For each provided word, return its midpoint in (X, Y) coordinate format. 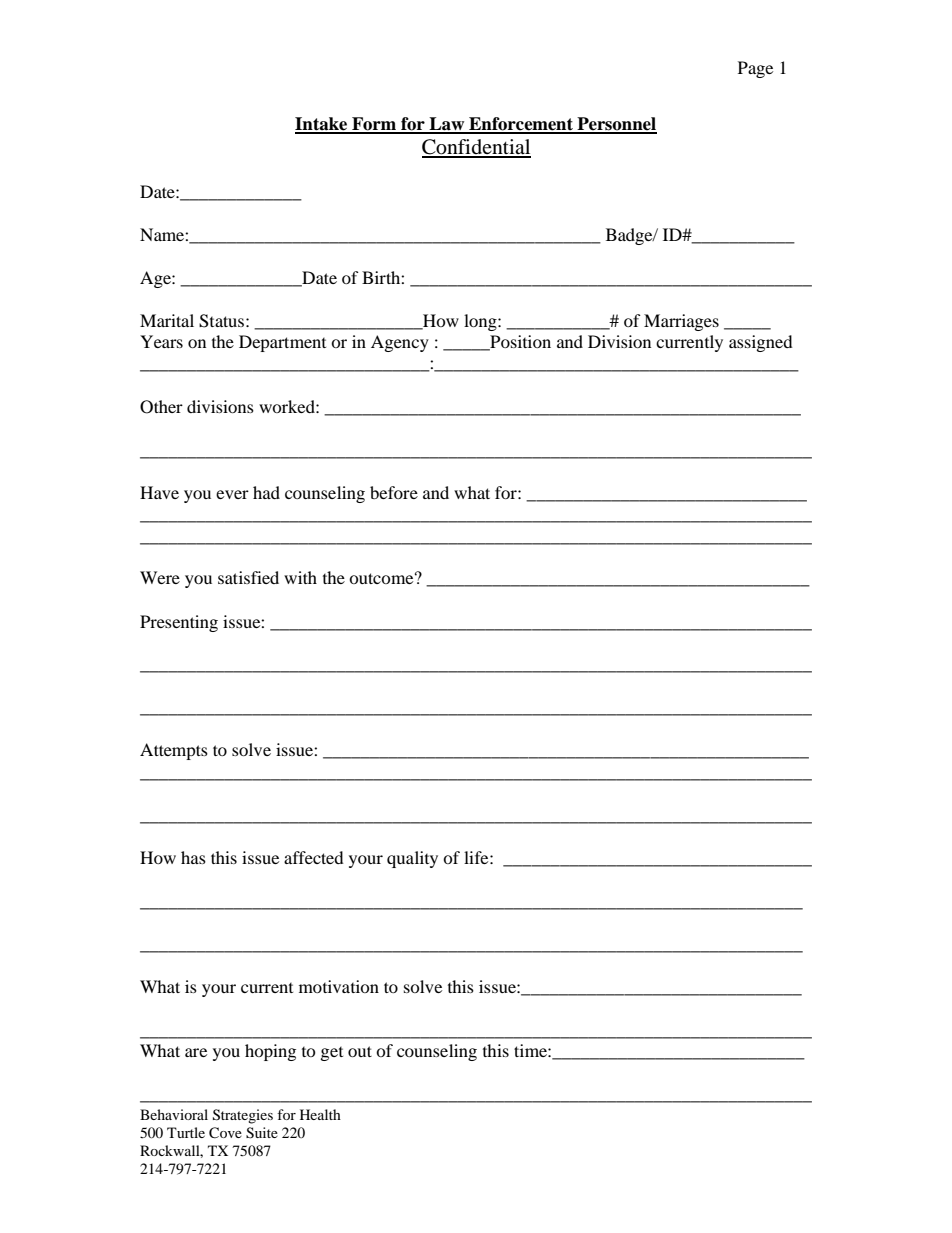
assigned (761, 343)
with (300, 577)
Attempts (174, 751)
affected (314, 857)
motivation (339, 986)
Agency (400, 343)
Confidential (476, 148)
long (481, 322)
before (394, 492)
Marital (167, 320)
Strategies (243, 1116)
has (193, 857)
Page (755, 69)
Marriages (681, 322)
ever (232, 494)
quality (412, 859)
